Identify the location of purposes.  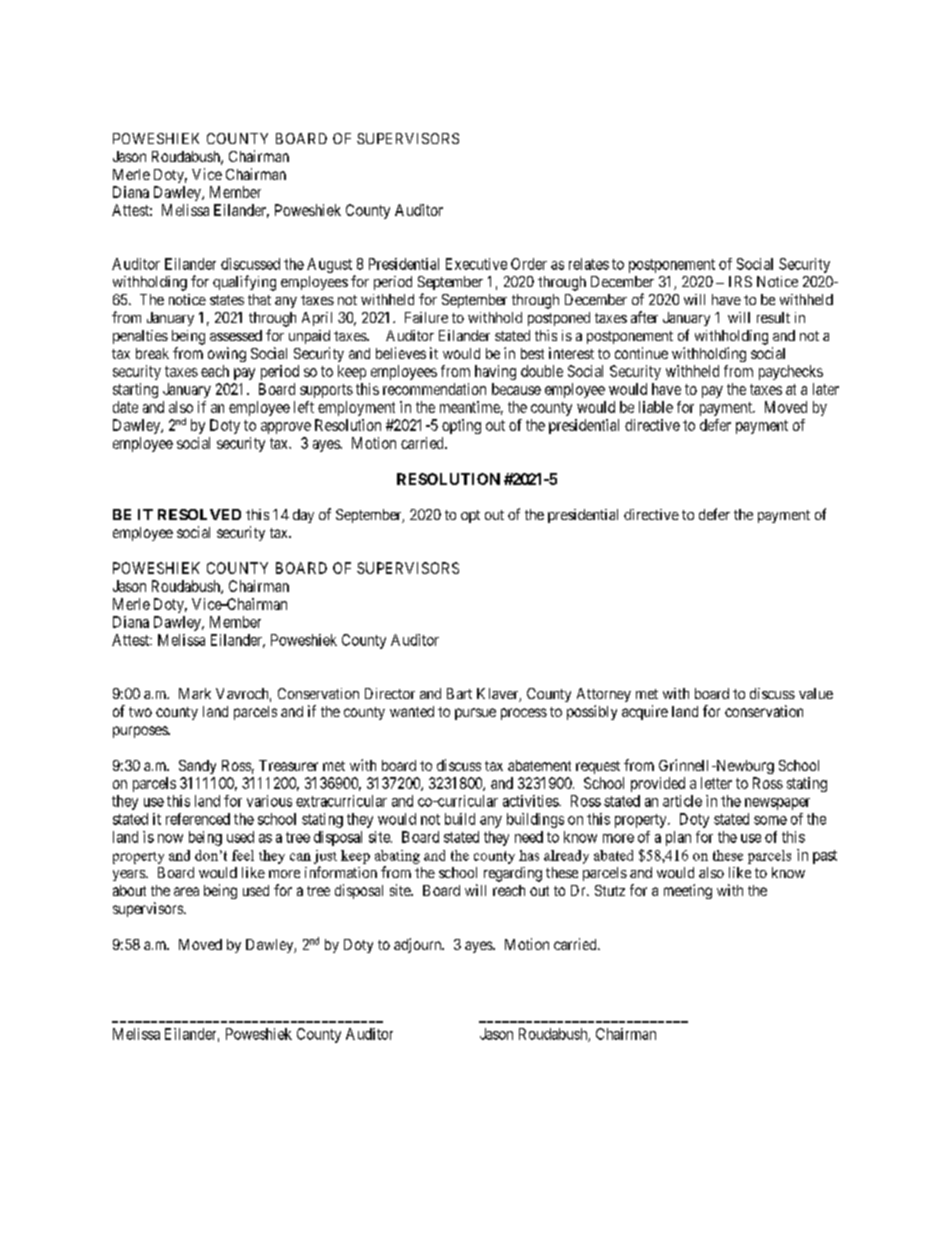
(141, 732).
